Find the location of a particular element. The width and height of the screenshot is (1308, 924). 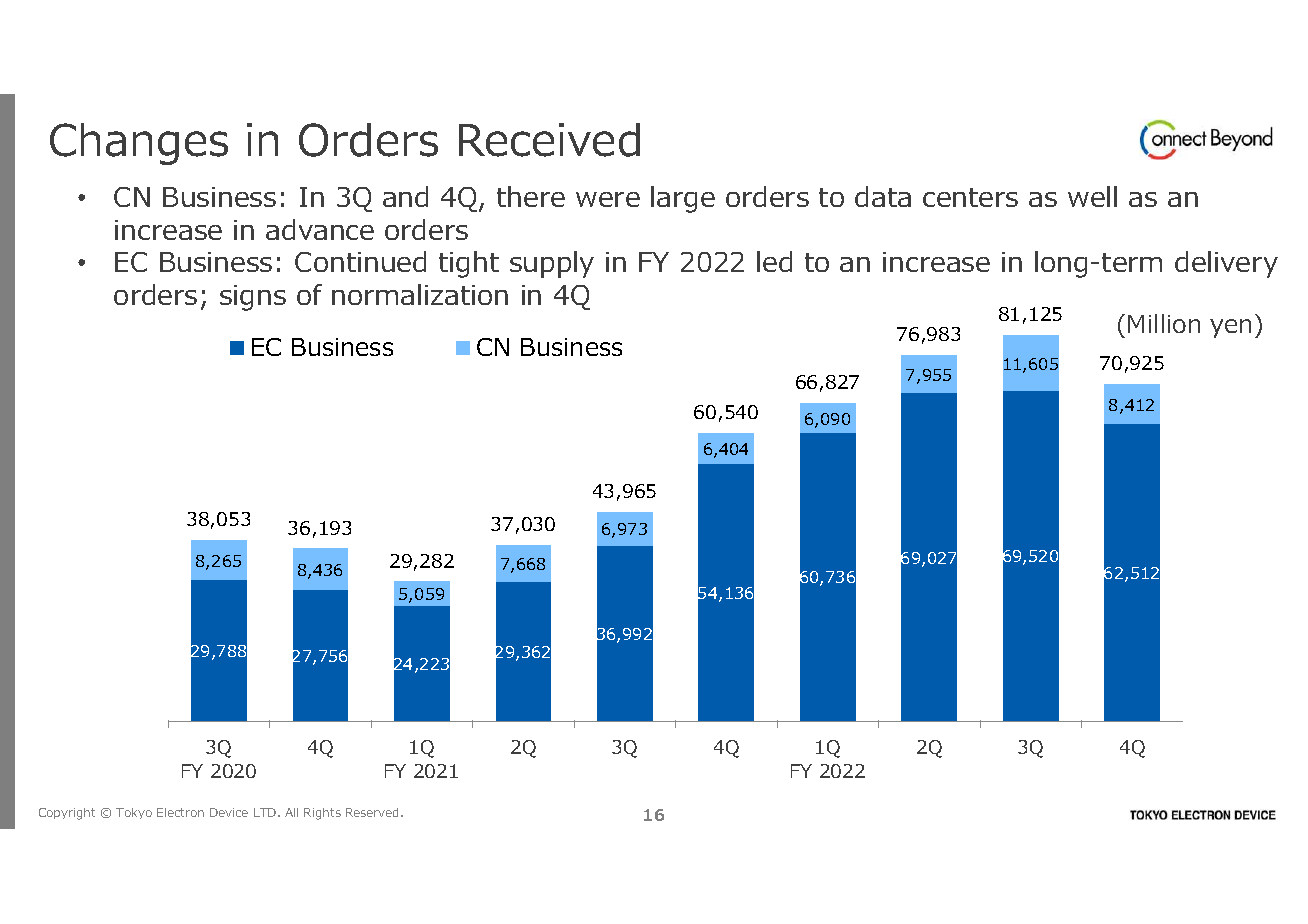

Received is located at coordinates (549, 140).
